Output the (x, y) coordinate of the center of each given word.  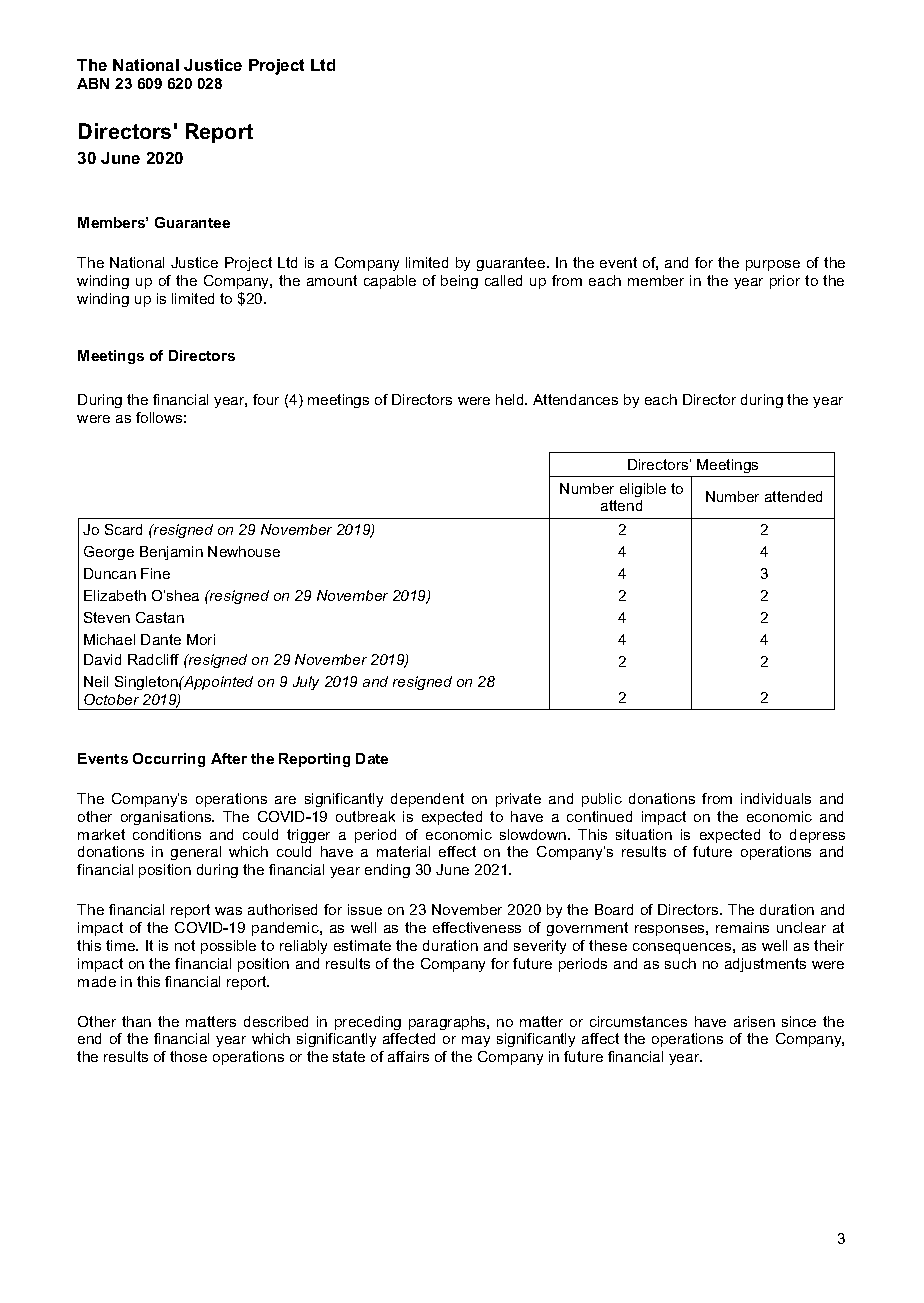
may (476, 1041)
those (188, 1056)
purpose (773, 265)
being (459, 282)
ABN (93, 83)
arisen (754, 1021)
